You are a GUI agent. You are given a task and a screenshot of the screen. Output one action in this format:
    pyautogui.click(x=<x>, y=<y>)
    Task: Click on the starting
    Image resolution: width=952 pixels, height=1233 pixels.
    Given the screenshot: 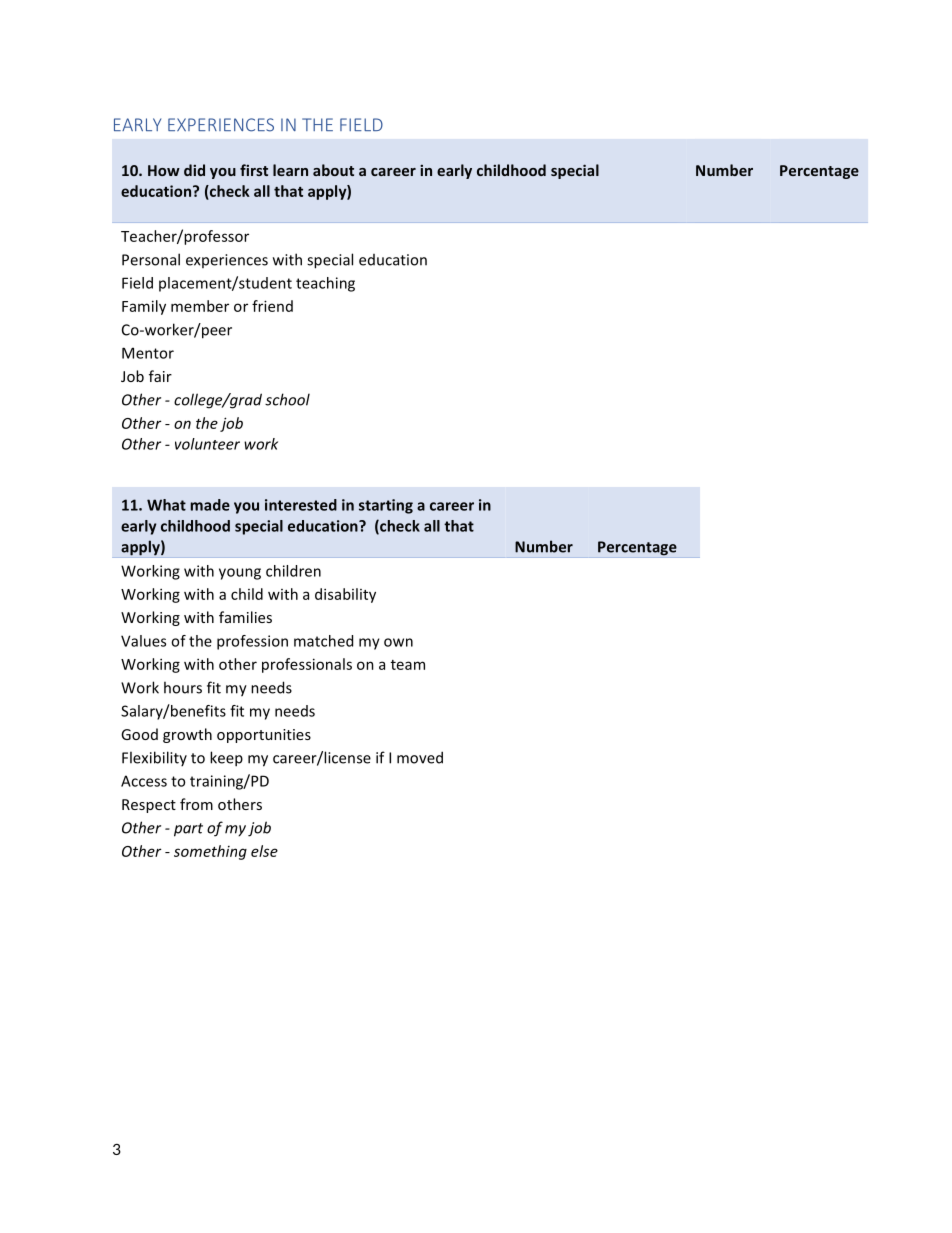 What is the action you would take?
    pyautogui.click(x=386, y=506)
